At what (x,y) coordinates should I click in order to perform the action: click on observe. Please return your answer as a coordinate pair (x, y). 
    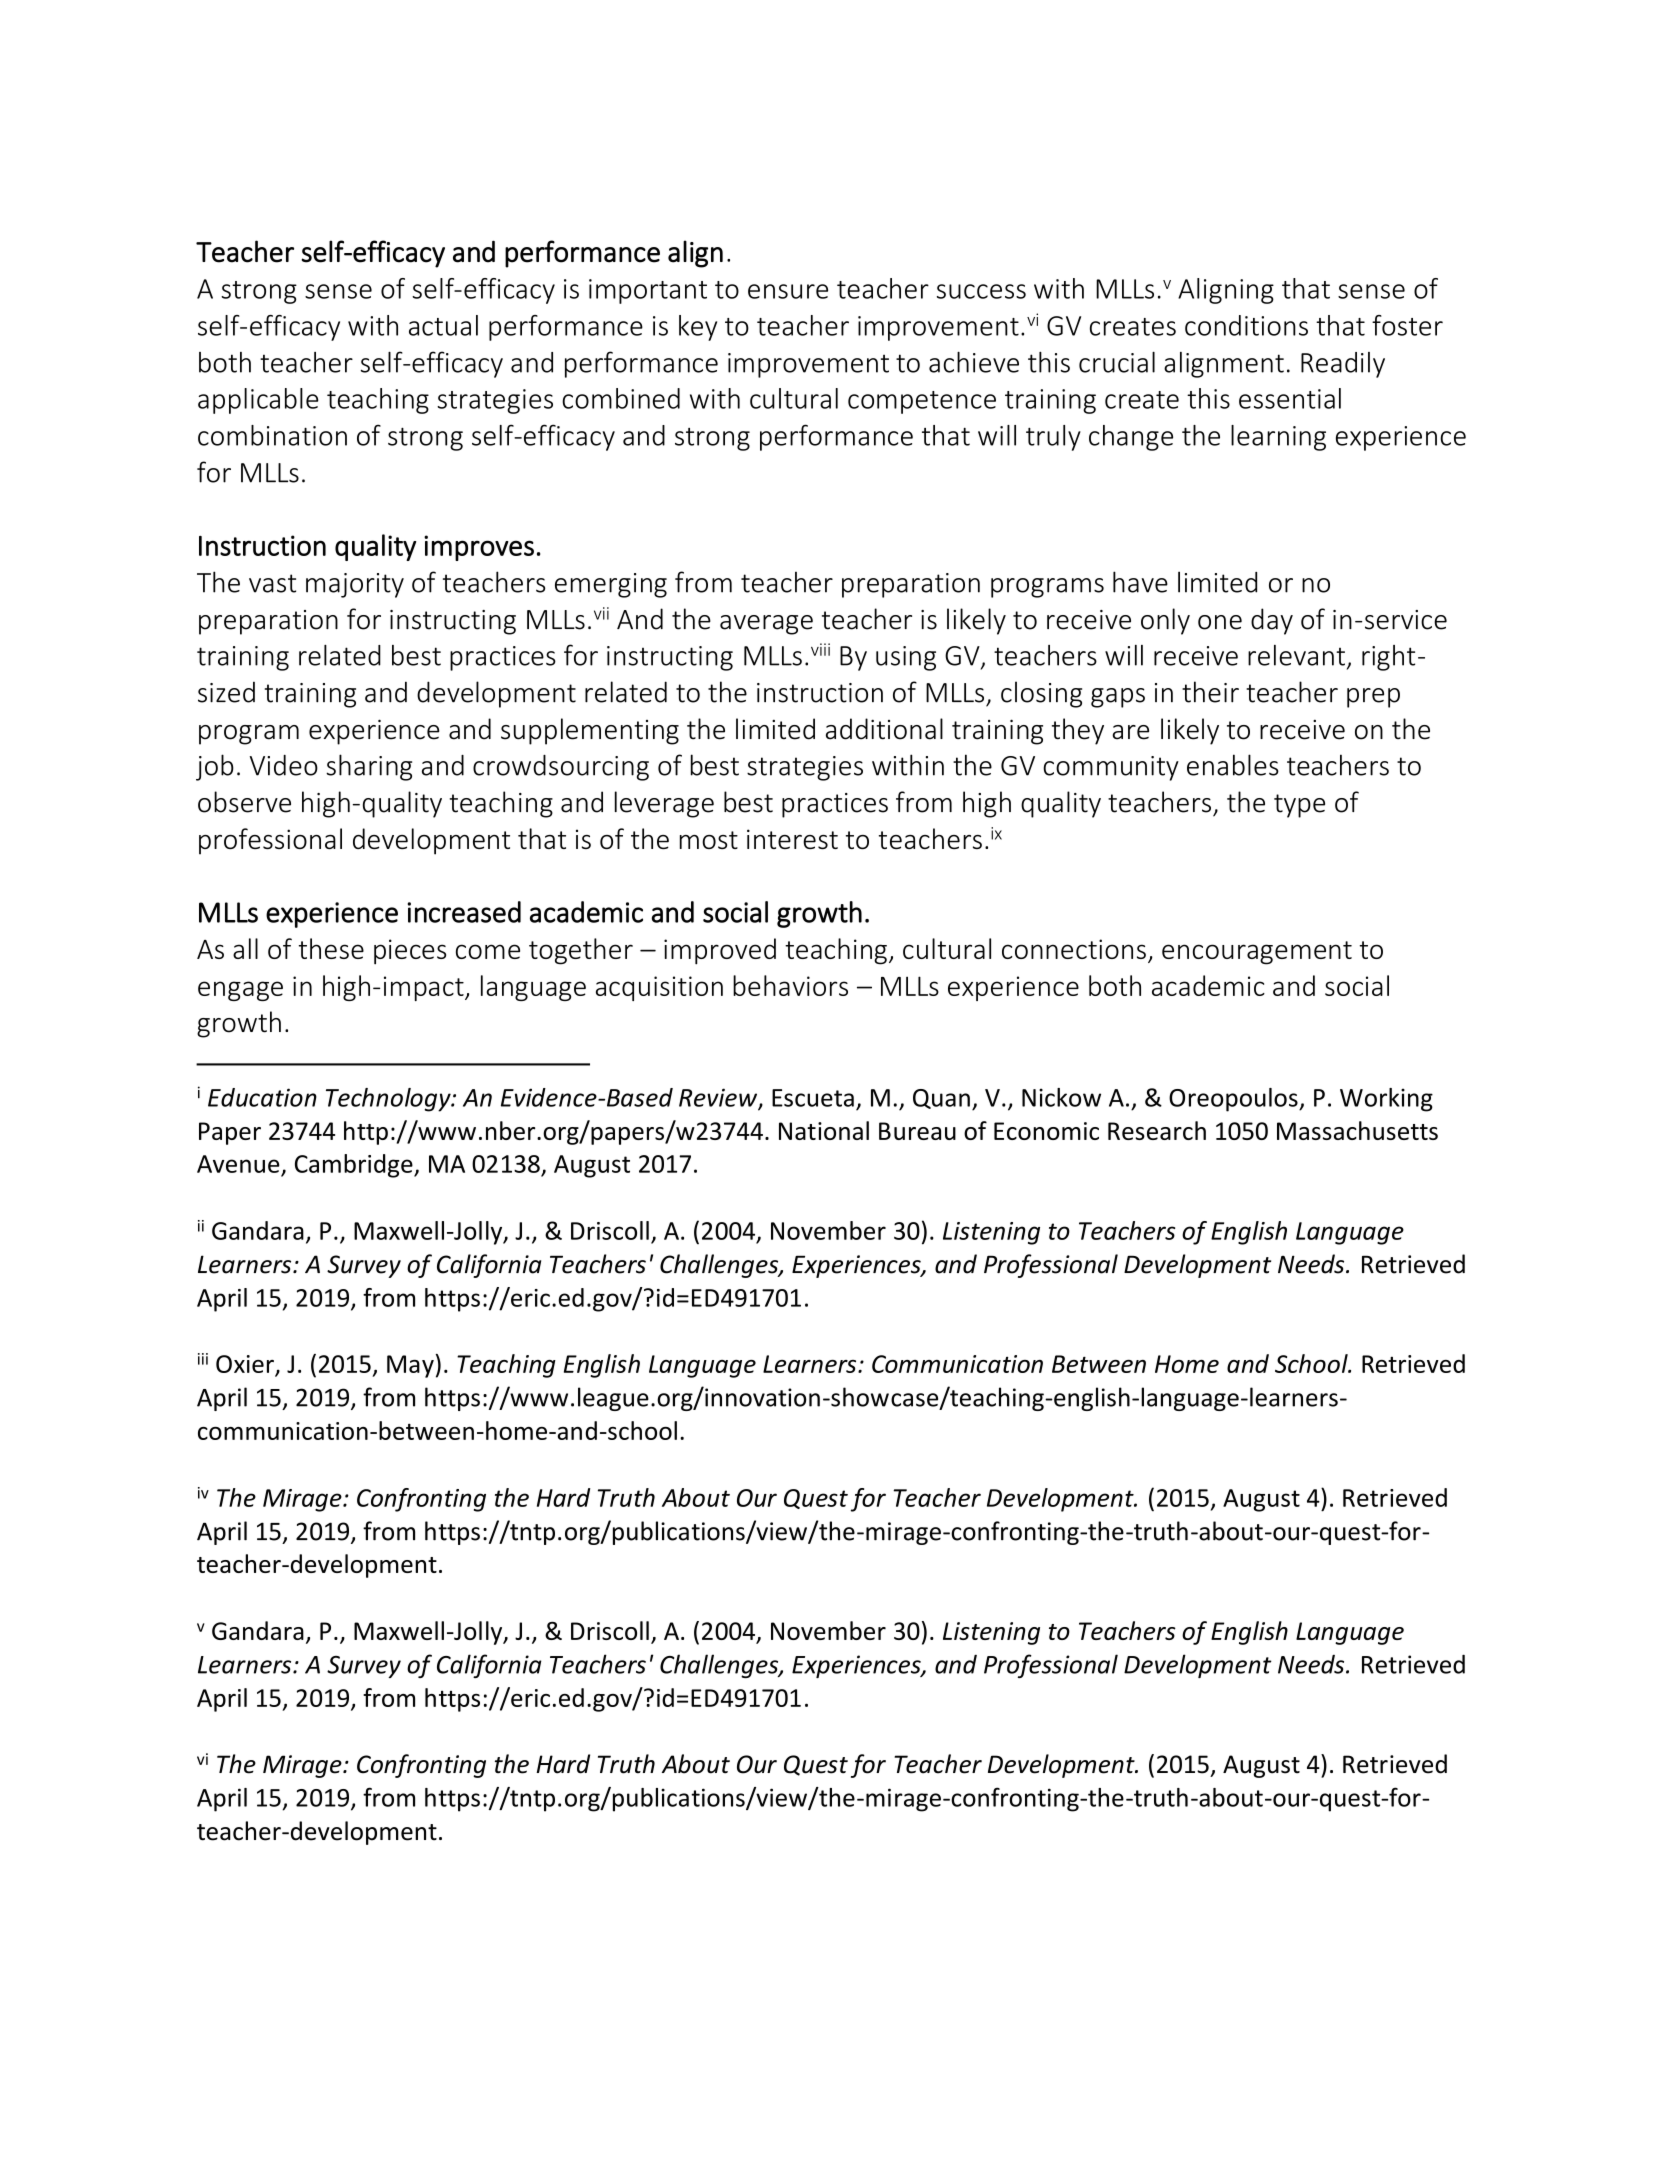
    Looking at the image, I should click on (244, 802).
